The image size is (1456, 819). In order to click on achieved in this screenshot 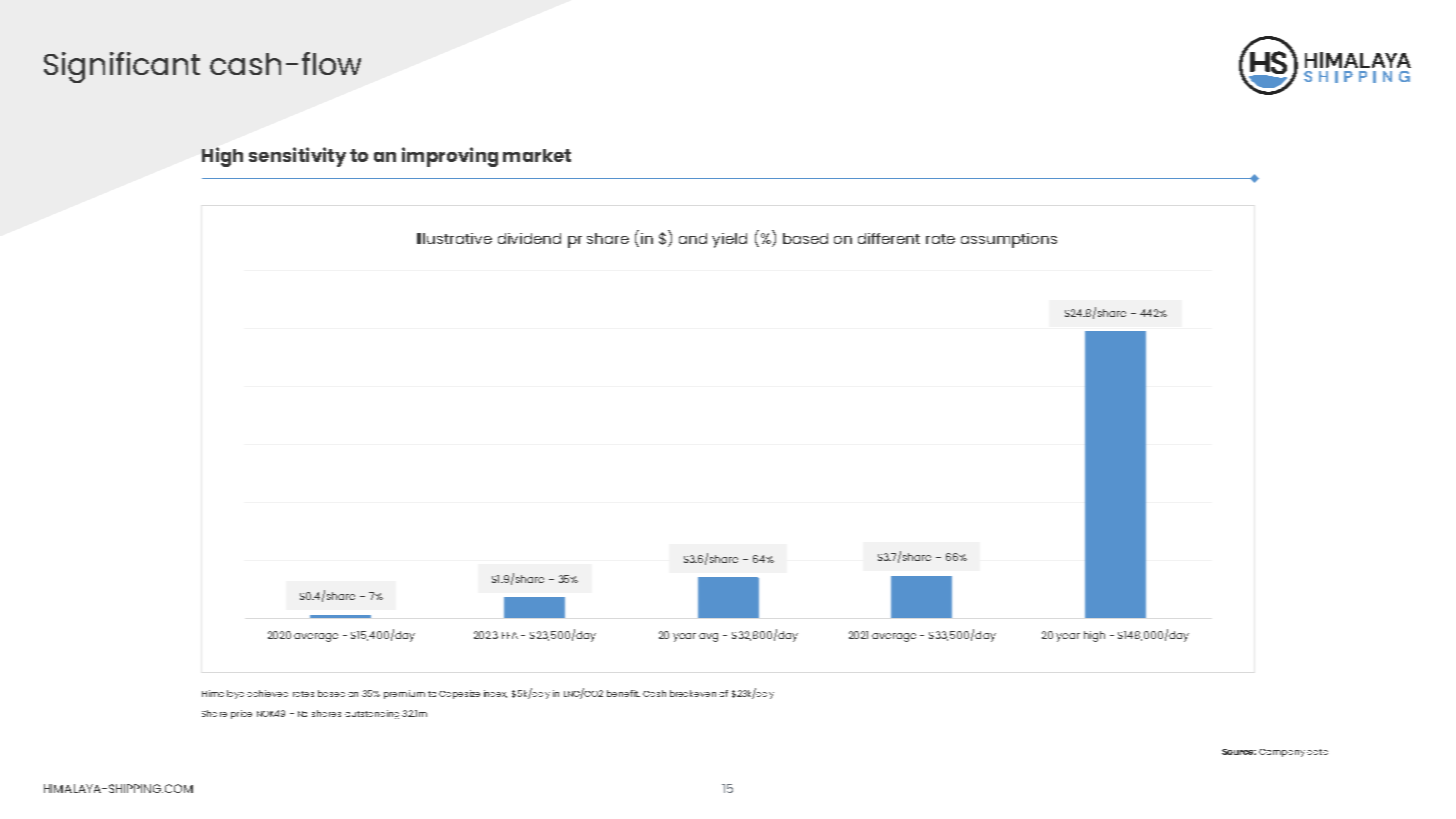, I will do `click(267, 693)`.
